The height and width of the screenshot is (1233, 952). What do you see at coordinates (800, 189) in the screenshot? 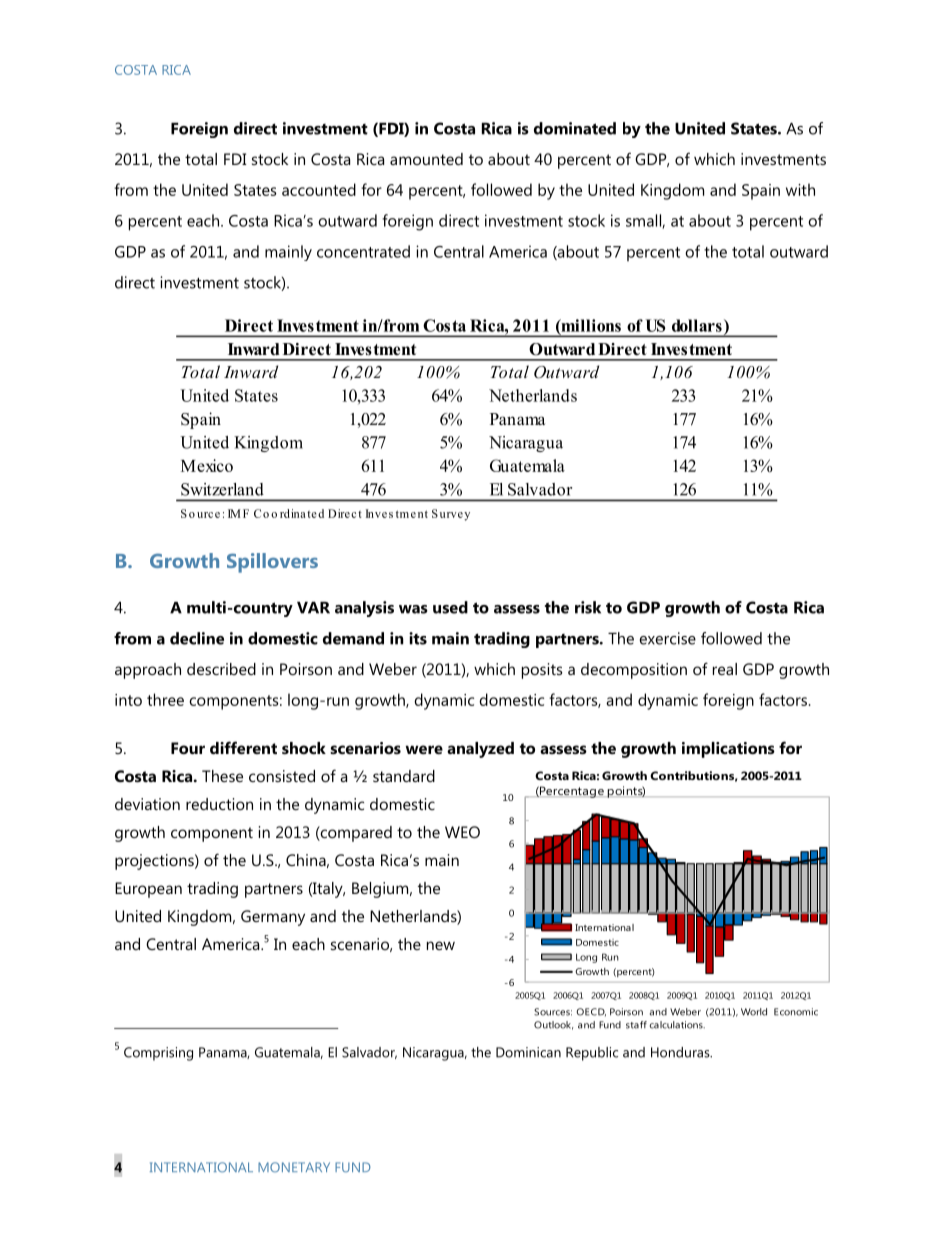
I see `with` at bounding box center [800, 189].
